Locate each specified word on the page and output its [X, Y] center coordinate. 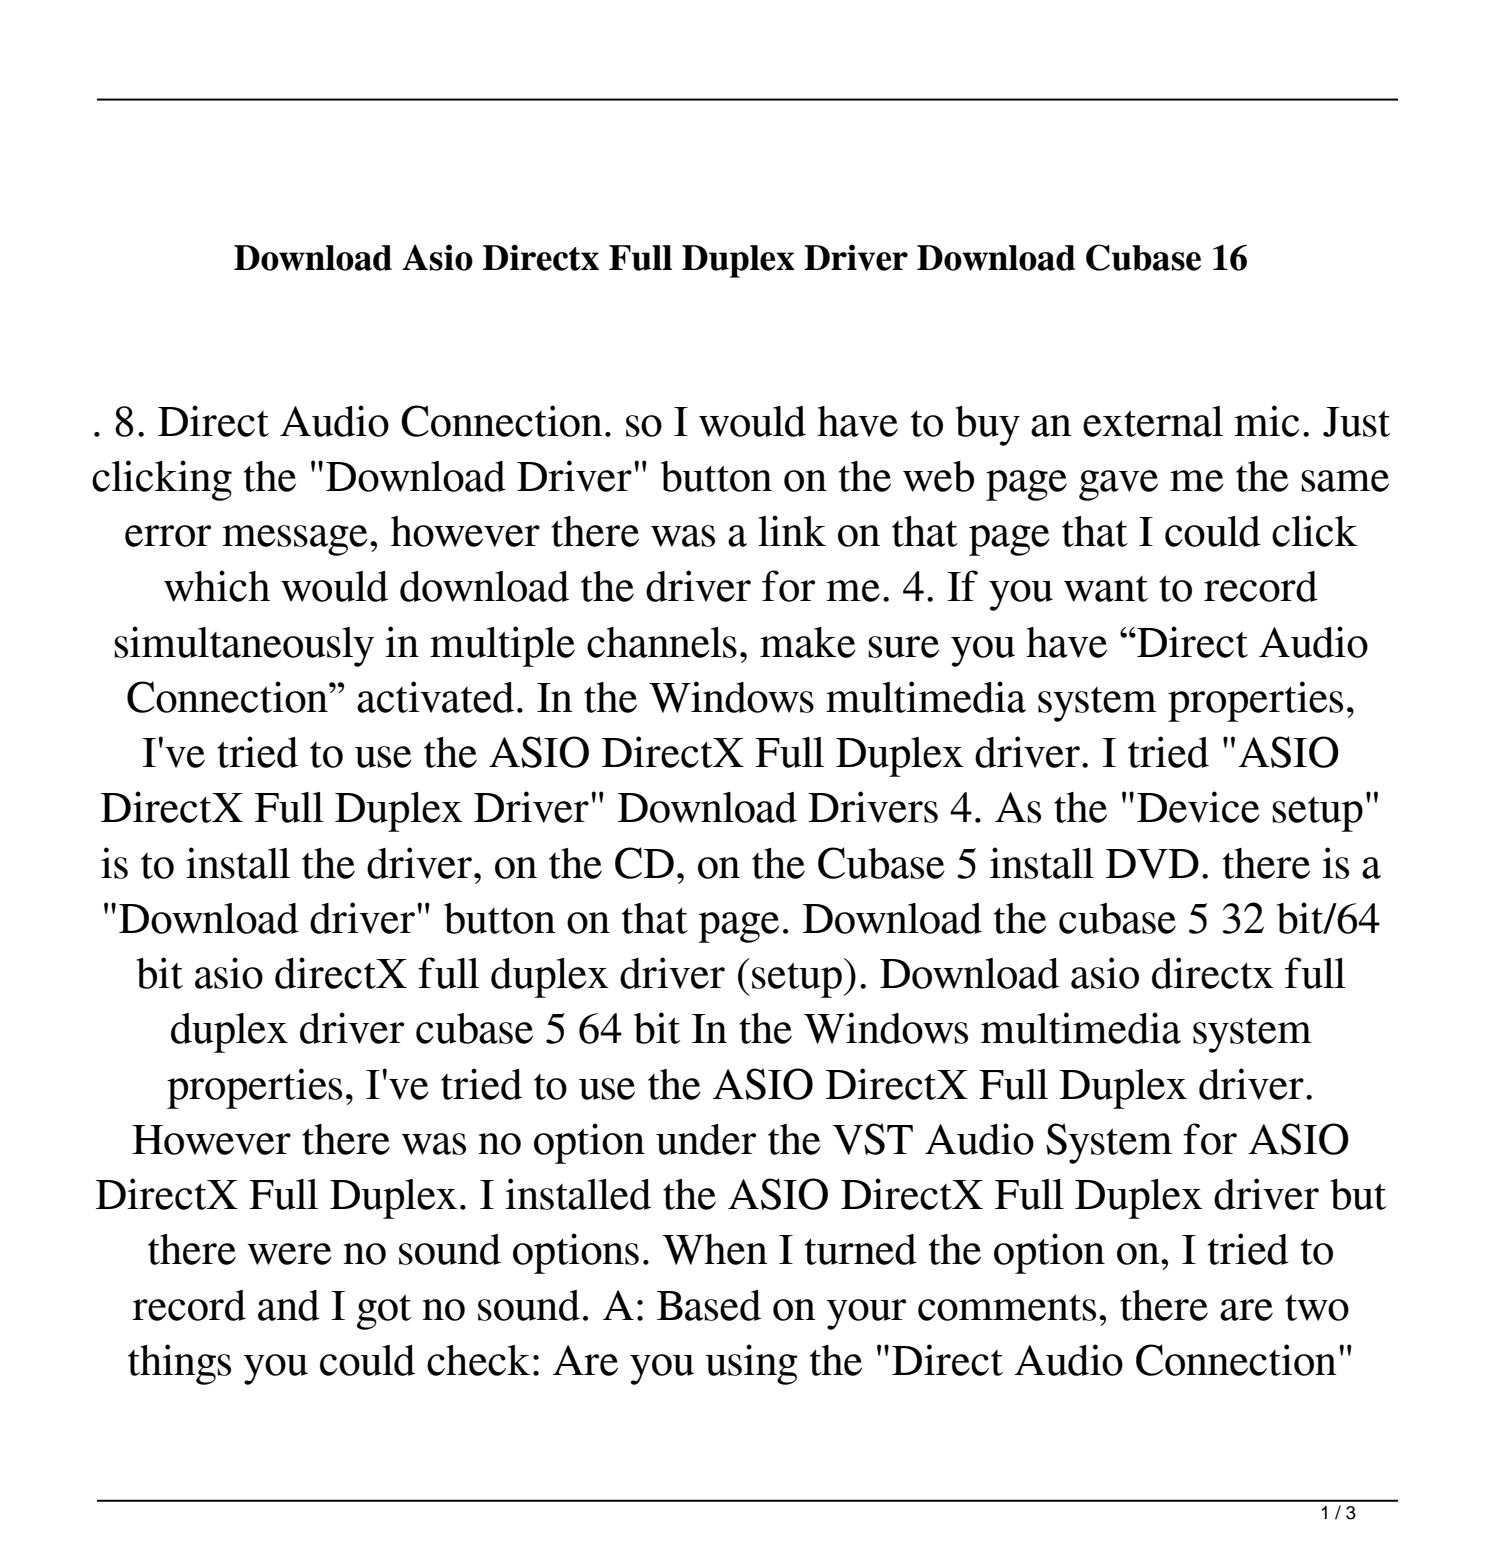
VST [872, 1139]
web [938, 476]
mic [1266, 421]
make [808, 642]
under [706, 1139]
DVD [1152, 864]
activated [435, 697]
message [295, 540]
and [289, 1305]
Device [1198, 807]
